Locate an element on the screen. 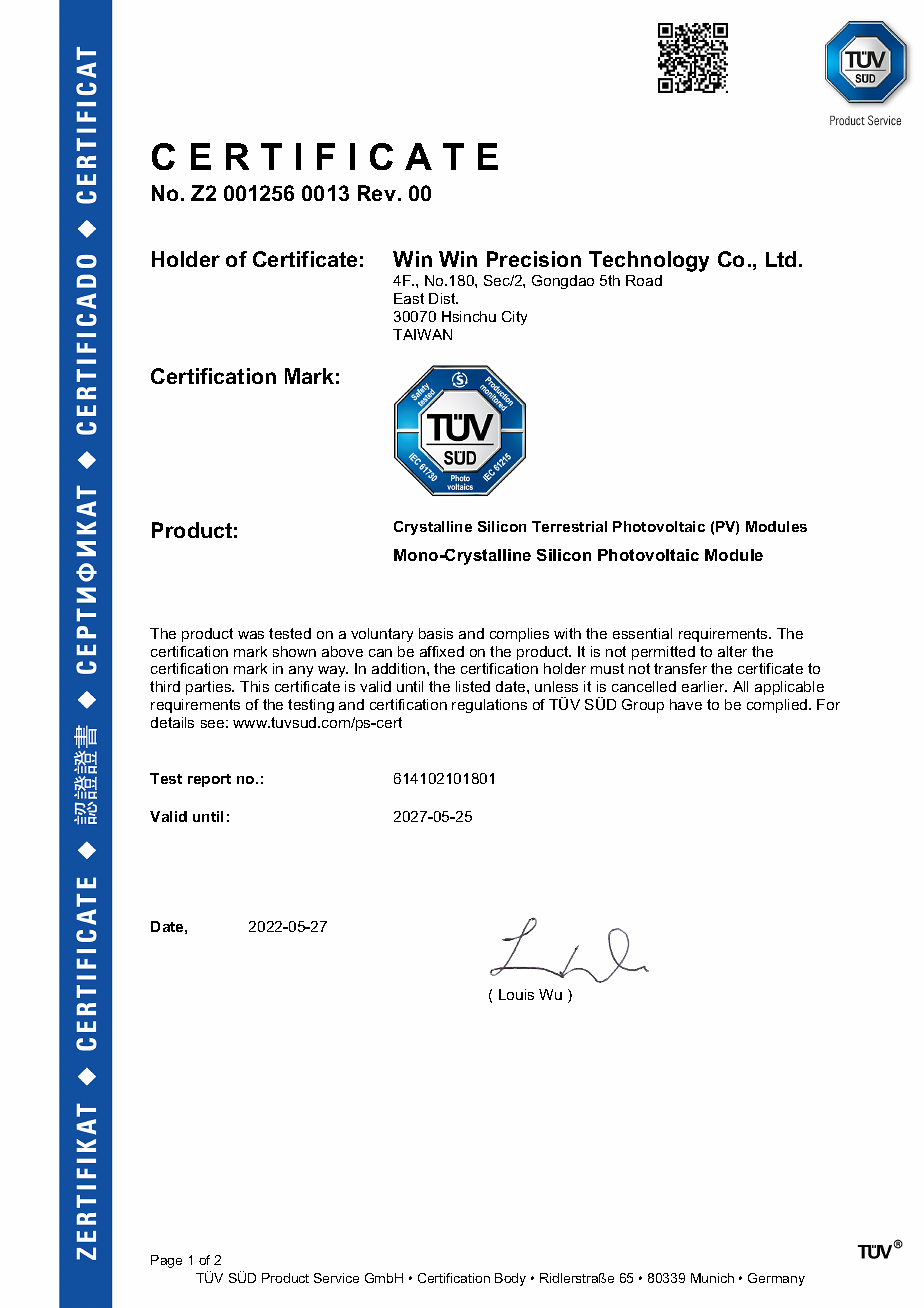  Page is located at coordinates (166, 1261).
